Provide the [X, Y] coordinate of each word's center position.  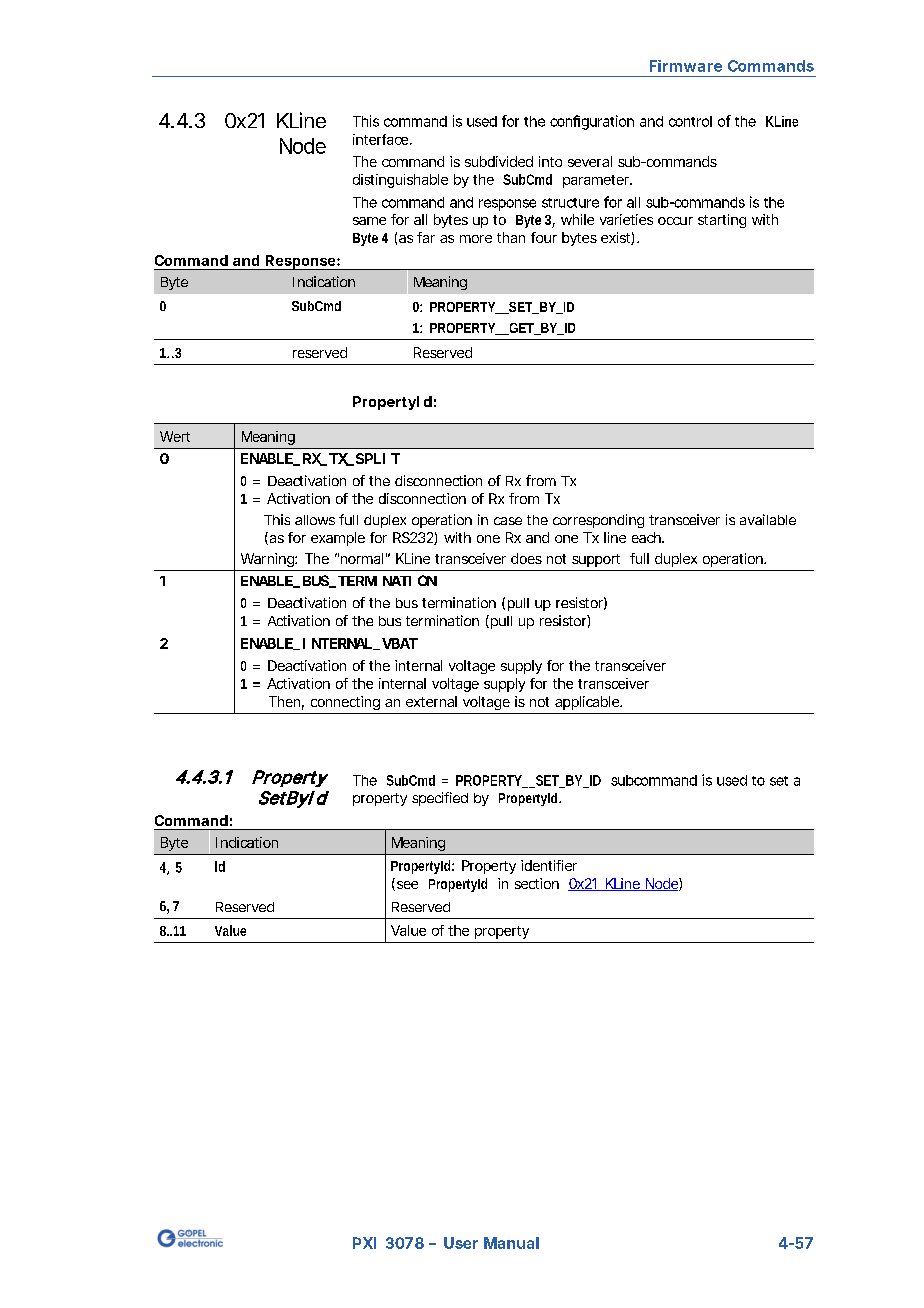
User [461, 1243]
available [768, 519]
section [537, 883]
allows [315, 520]
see [406, 884]
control [690, 121]
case [508, 521]
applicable [588, 703]
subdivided [499, 161]
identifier [549, 865]
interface [382, 139]
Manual [511, 1243]
